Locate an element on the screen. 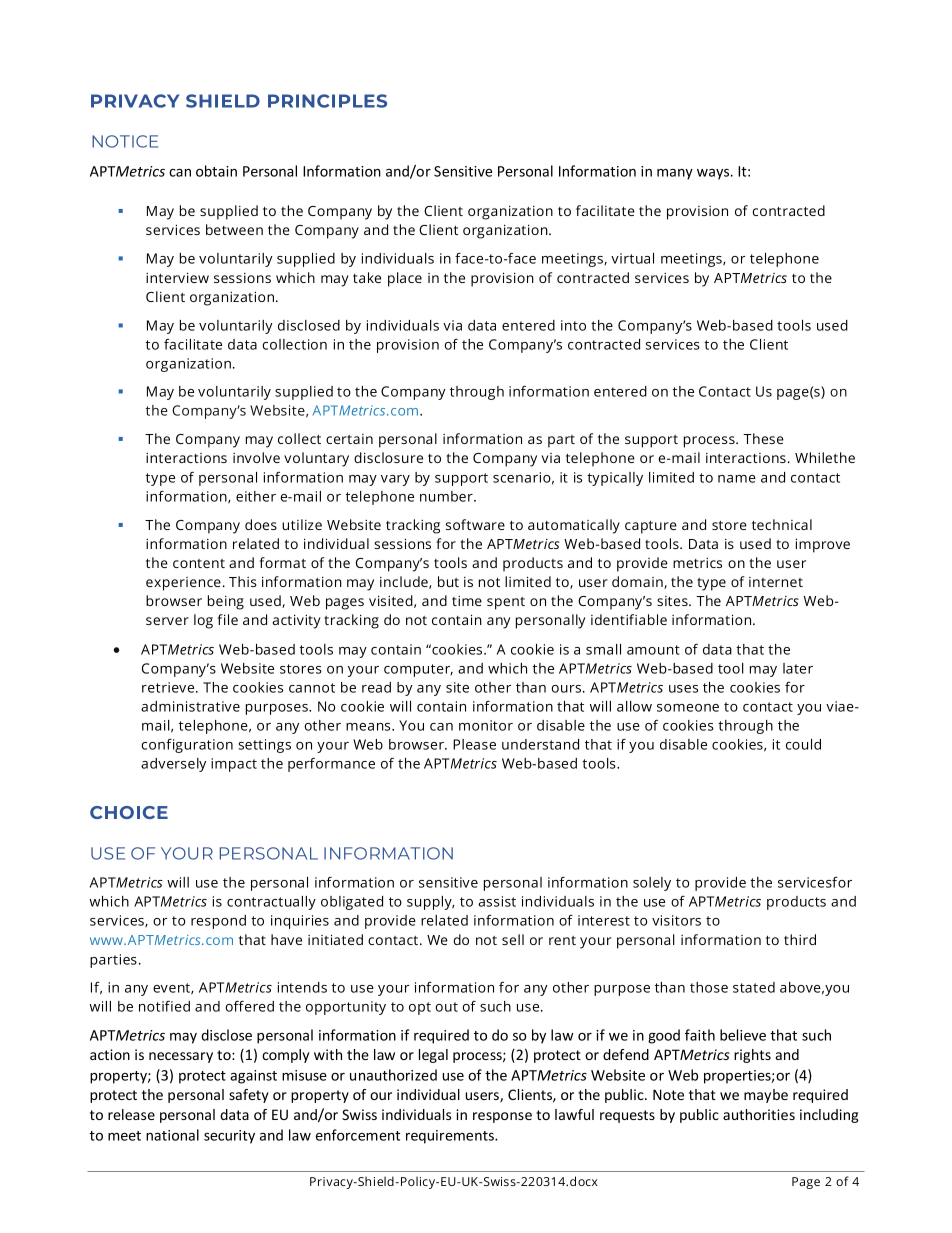 Image resolution: width=952 pixels, height=1233 pixels. authorities is located at coordinates (759, 1114).
